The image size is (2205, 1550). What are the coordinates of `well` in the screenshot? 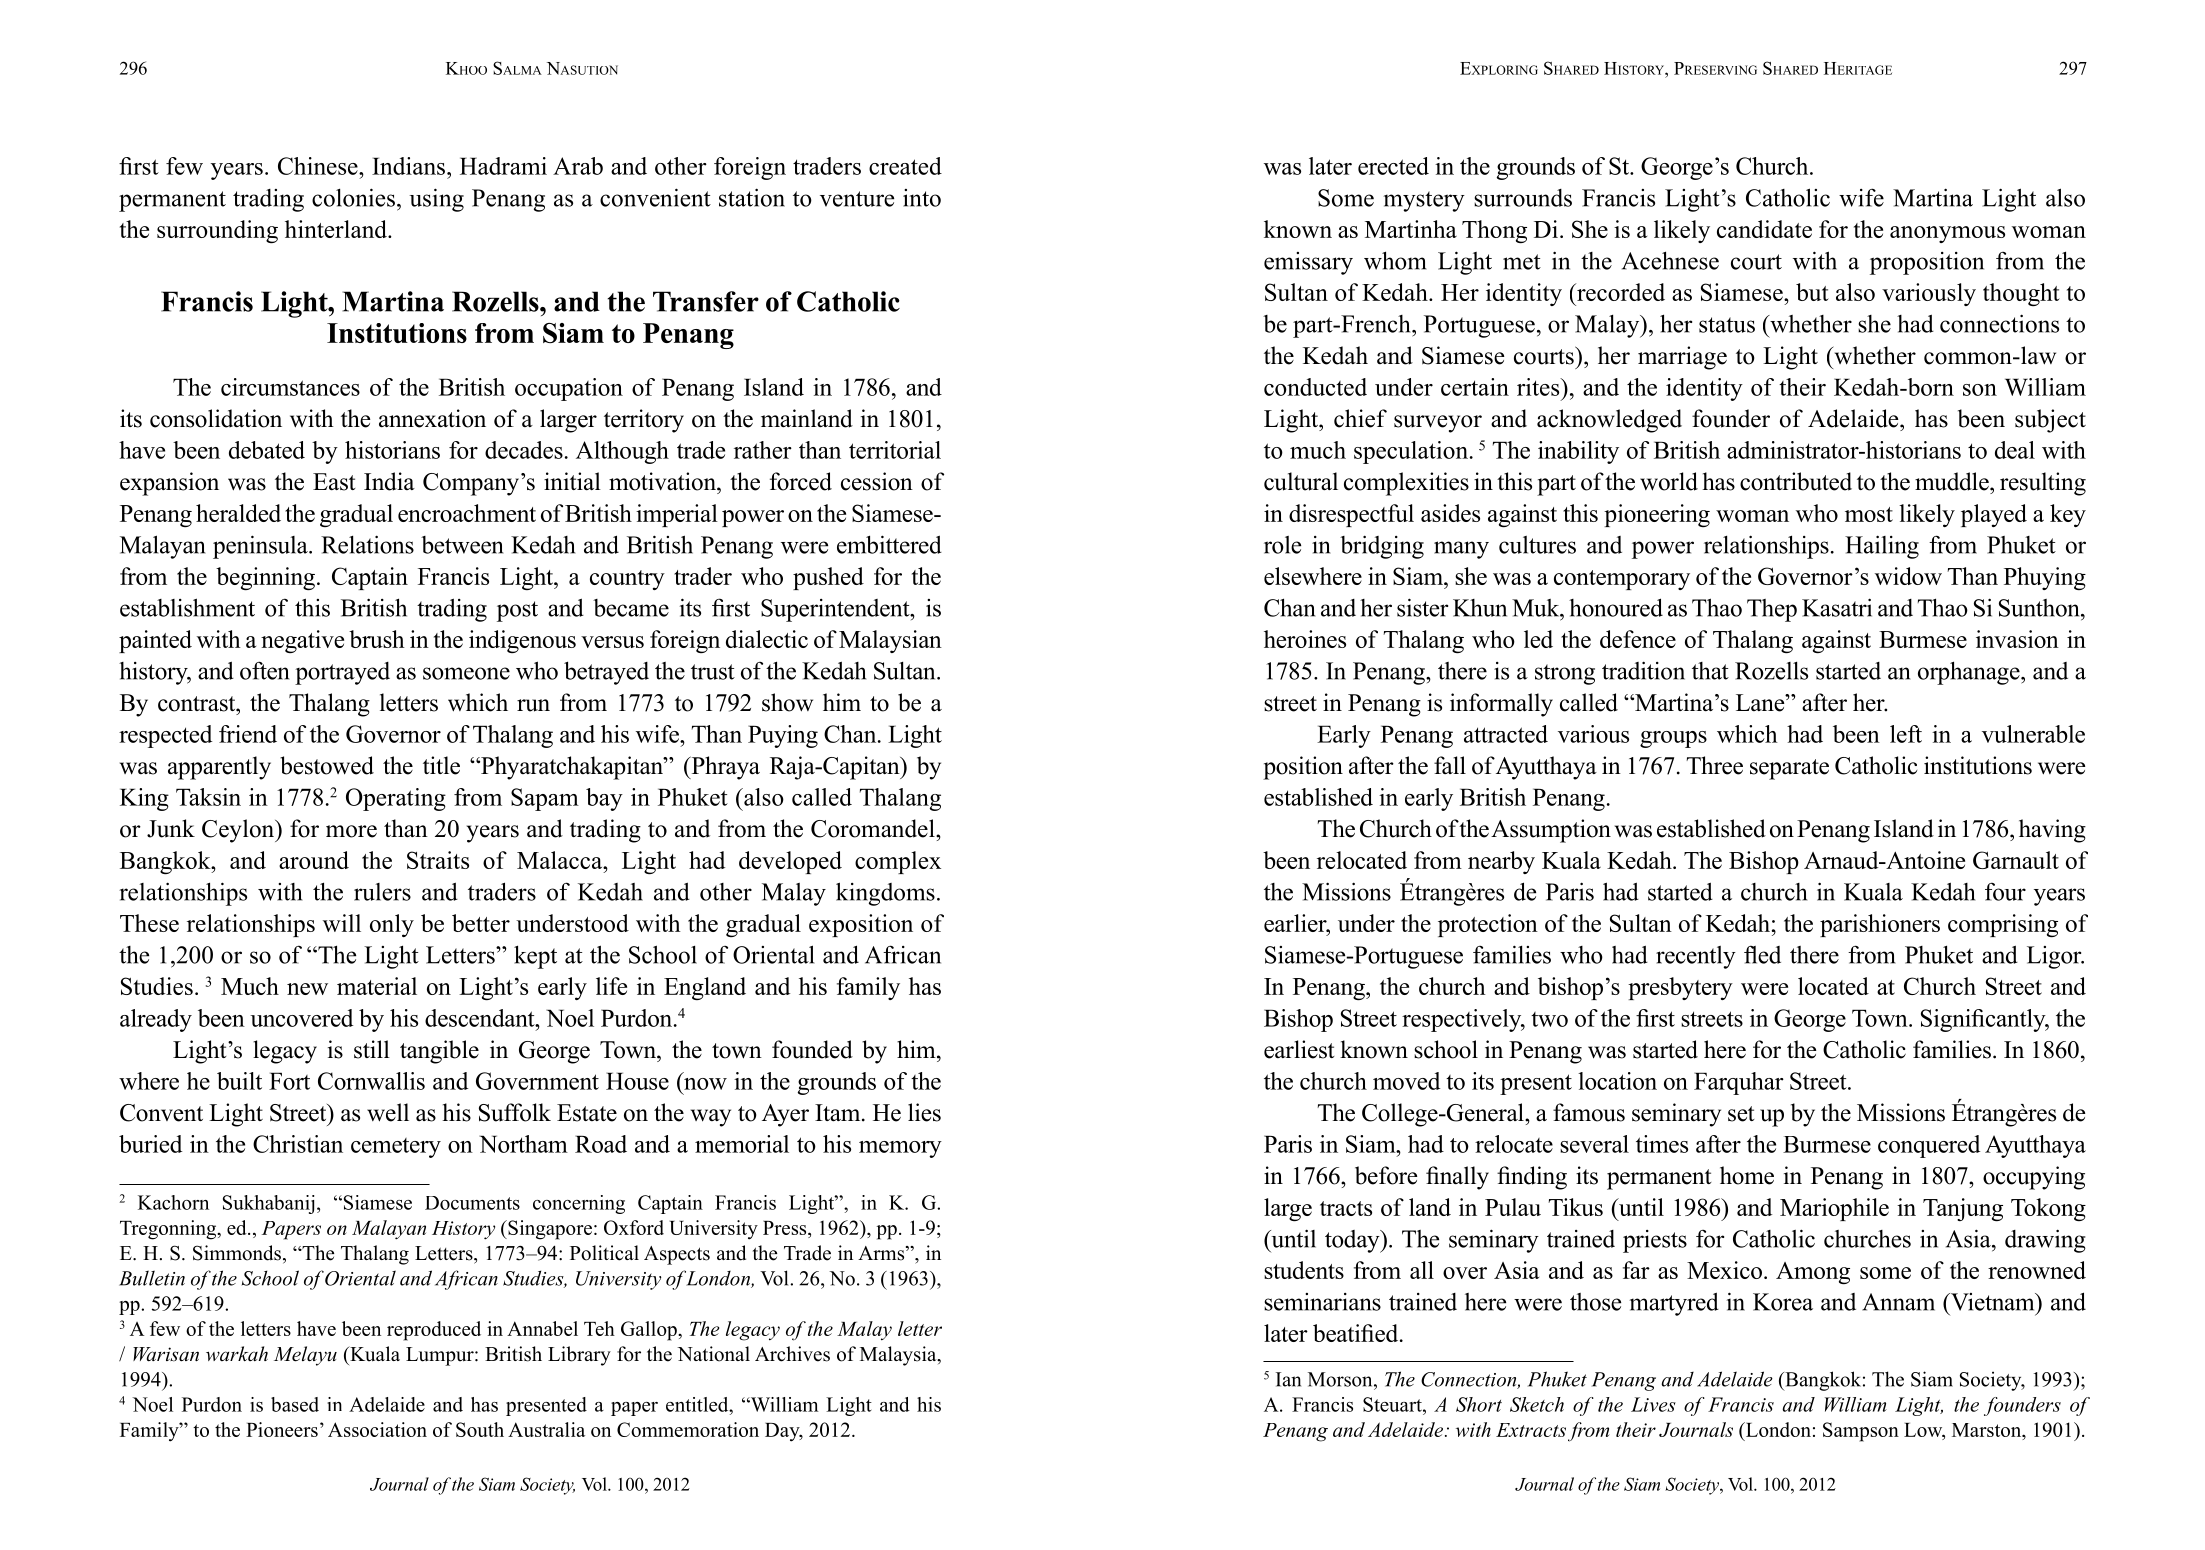 It's located at (388, 1112).
